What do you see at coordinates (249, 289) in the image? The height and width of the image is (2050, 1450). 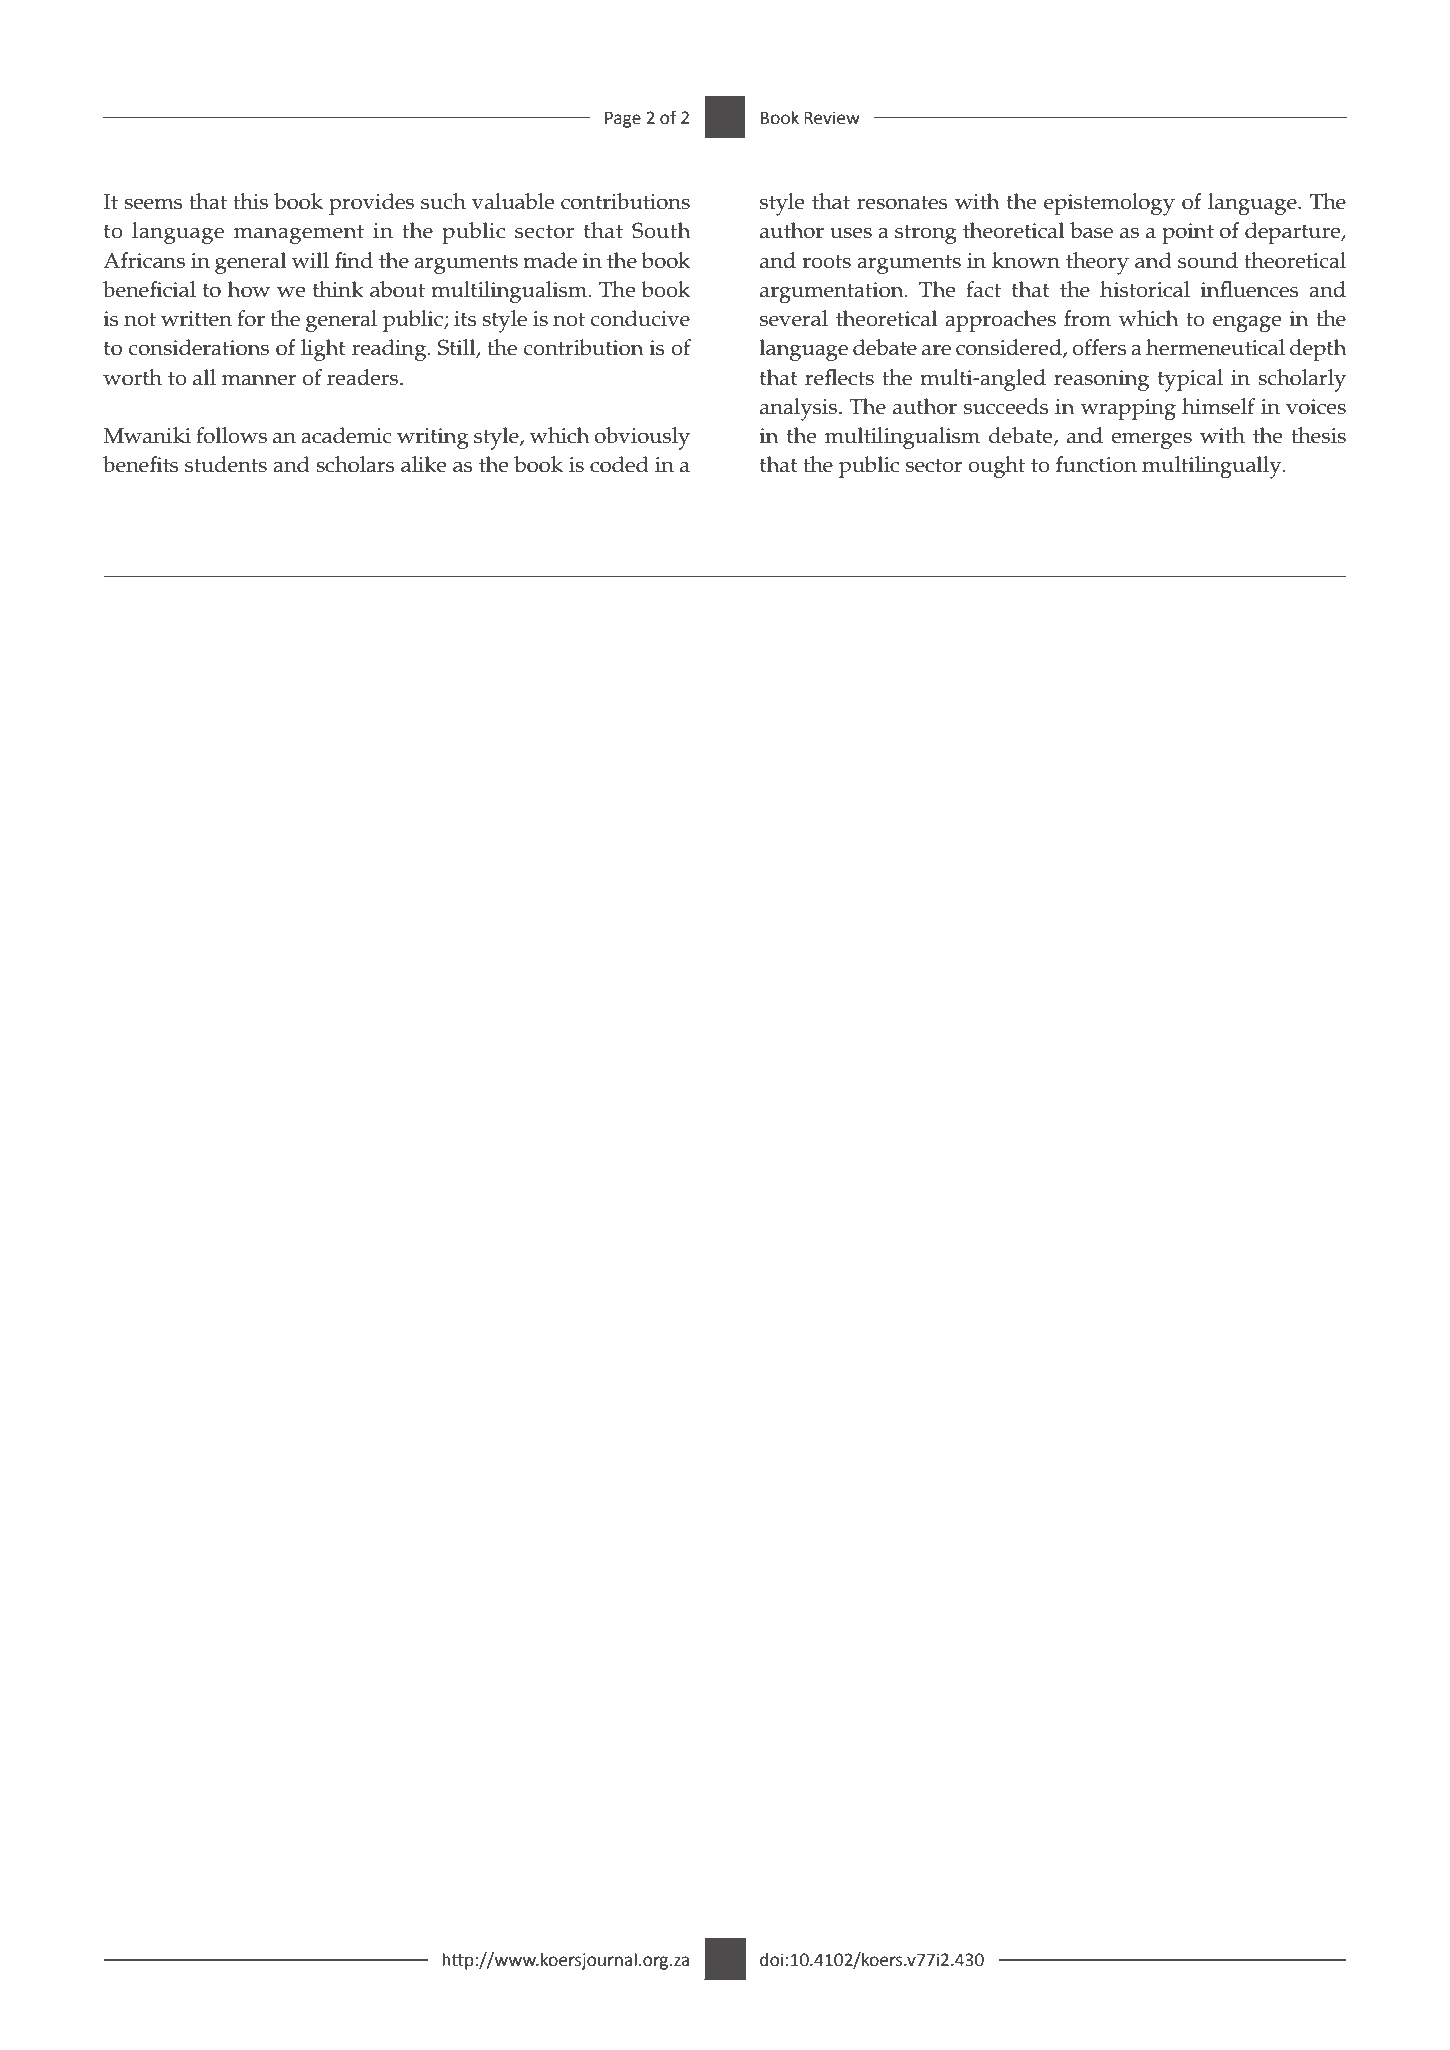 I see `how` at bounding box center [249, 289].
